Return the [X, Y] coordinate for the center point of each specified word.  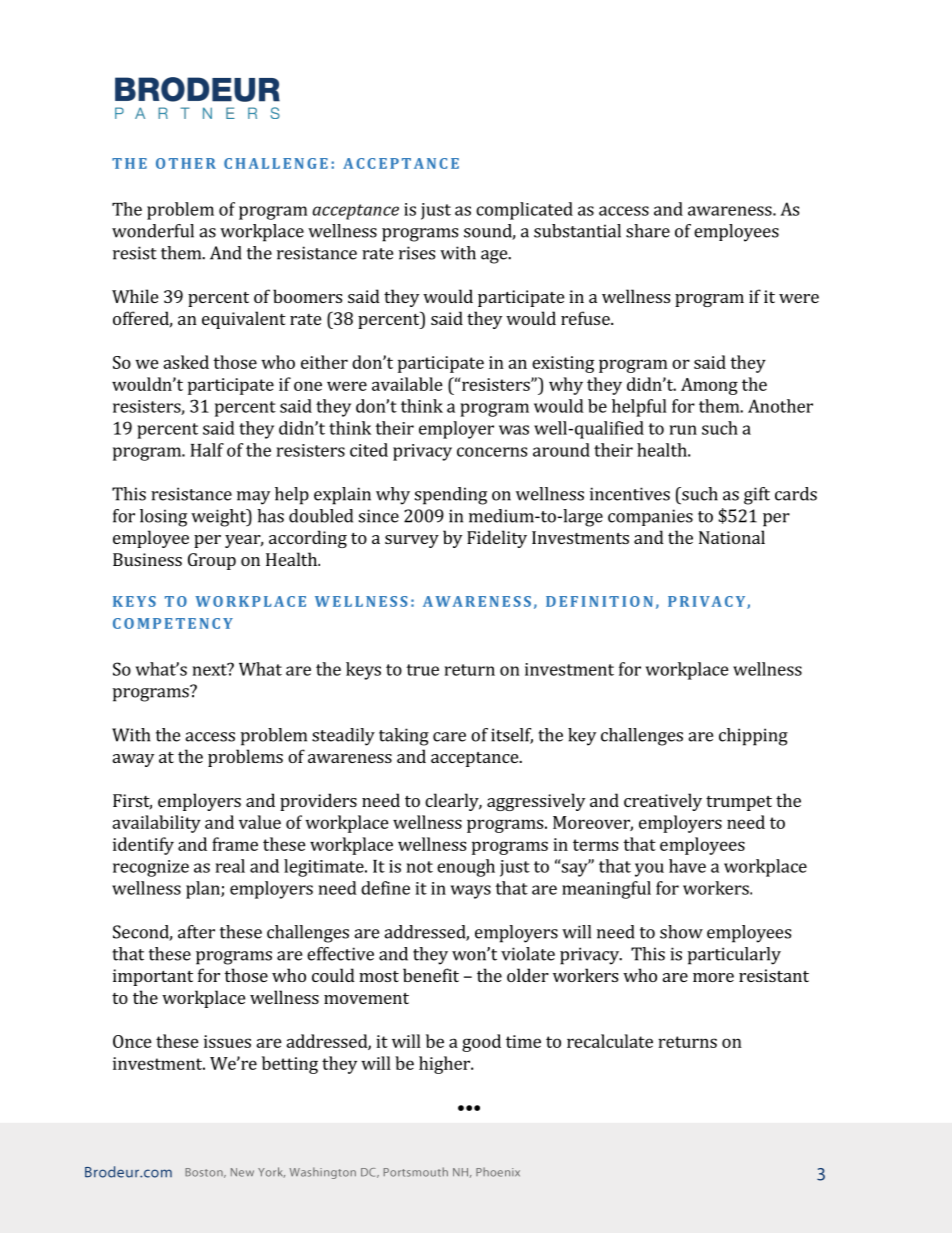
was [514, 430]
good [481, 1043]
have [687, 866]
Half [207, 450]
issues [227, 1041]
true [422, 670]
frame [235, 844]
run [683, 430]
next [211, 669]
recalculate [610, 1041]
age [495, 257]
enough [466, 868]
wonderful [153, 231]
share [648, 231]
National [732, 537]
